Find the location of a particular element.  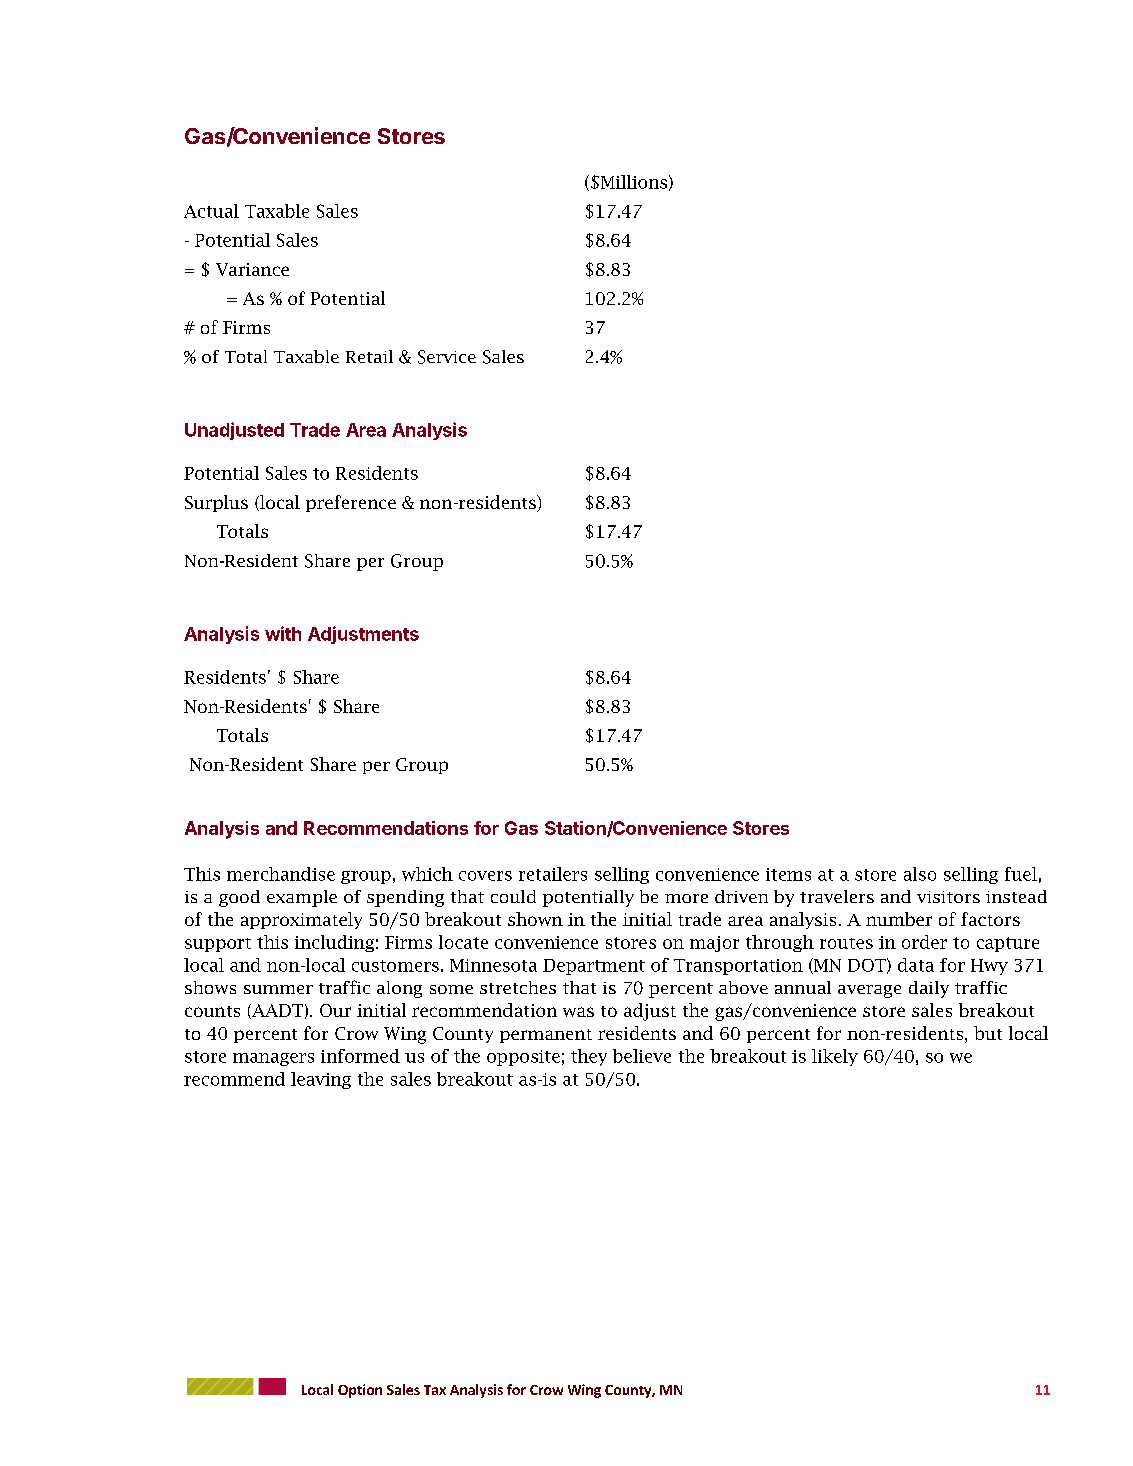

also is located at coordinates (920, 874).
